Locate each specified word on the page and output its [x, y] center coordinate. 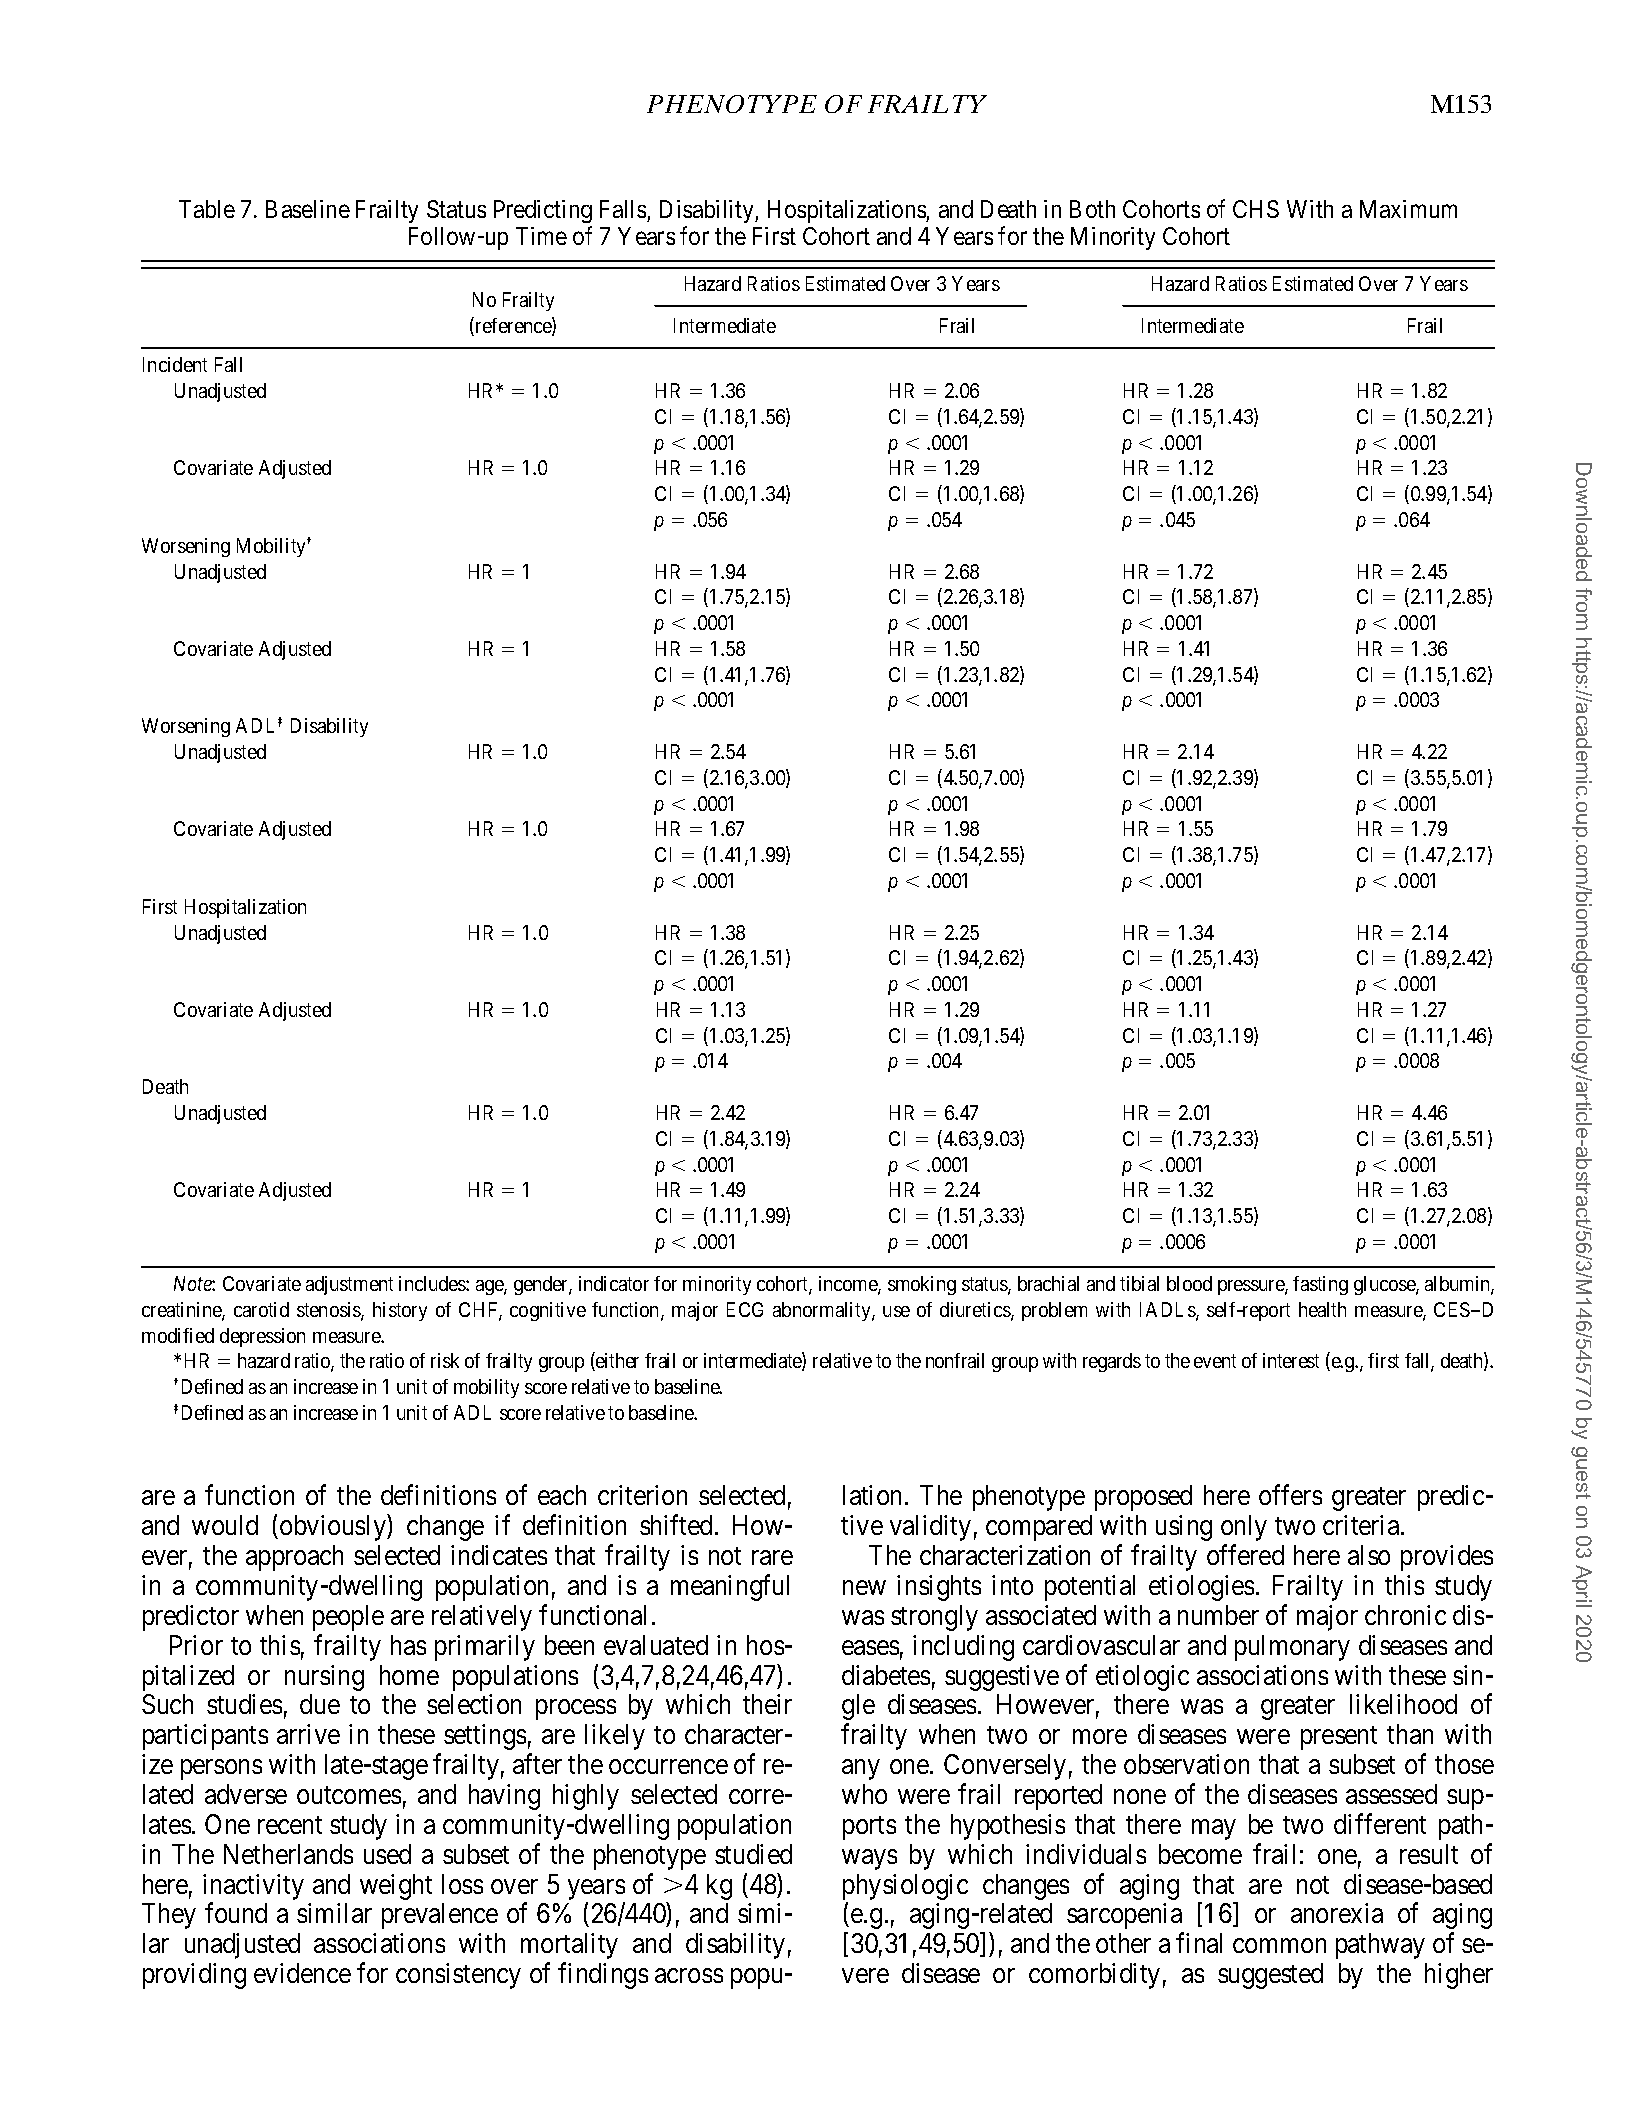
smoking [922, 1285]
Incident [175, 364]
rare [772, 1558]
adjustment [349, 1285]
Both [1092, 209]
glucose [1385, 1285]
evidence [302, 1973]
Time [541, 236]
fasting [1320, 1285]
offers [1290, 1495]
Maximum [1408, 209]
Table [207, 209]
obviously [334, 1528]
